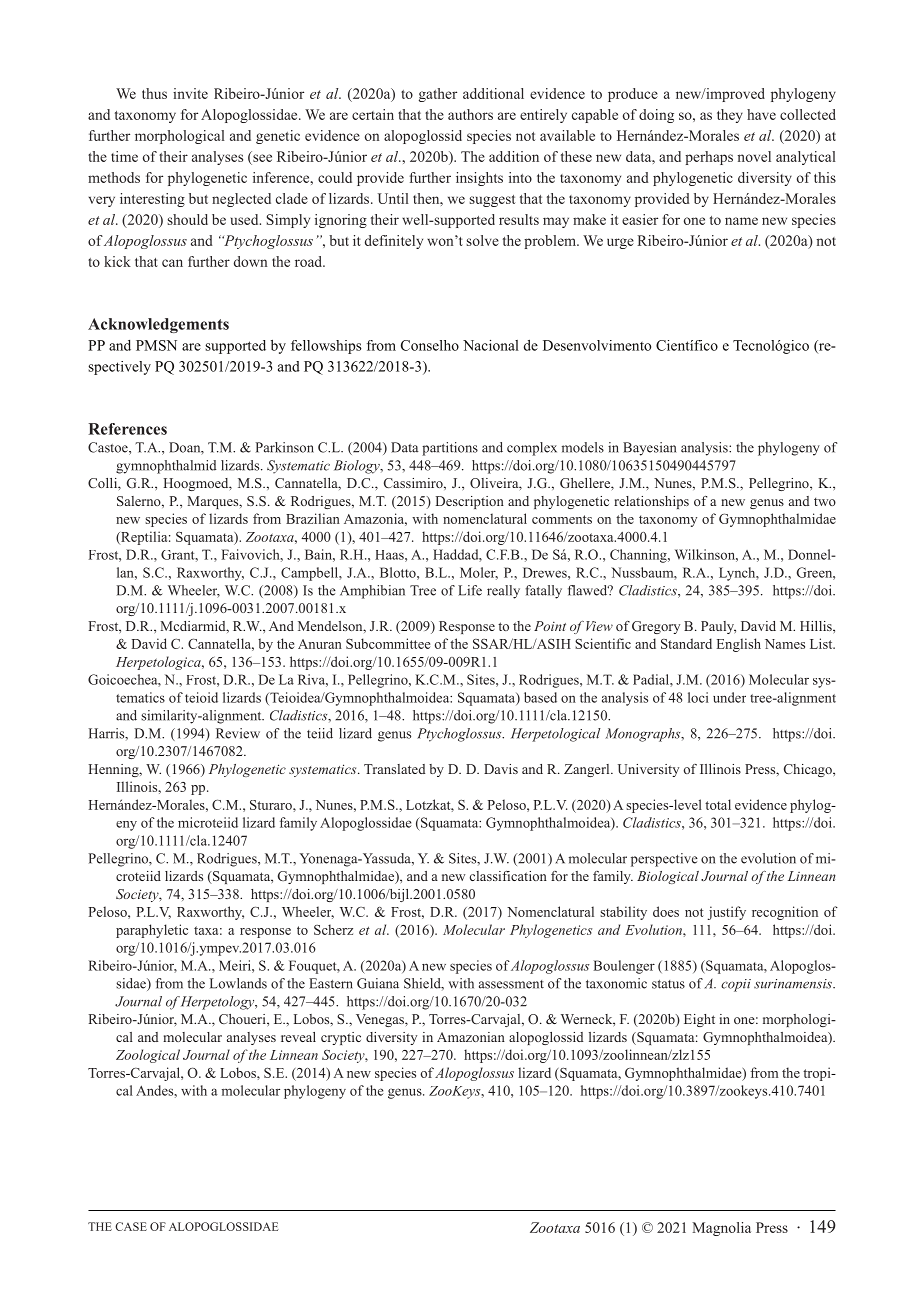 This page has height=1308, width=924. Describe the element at coordinates (491, 345) in the page. I see `Nacional` at that location.
